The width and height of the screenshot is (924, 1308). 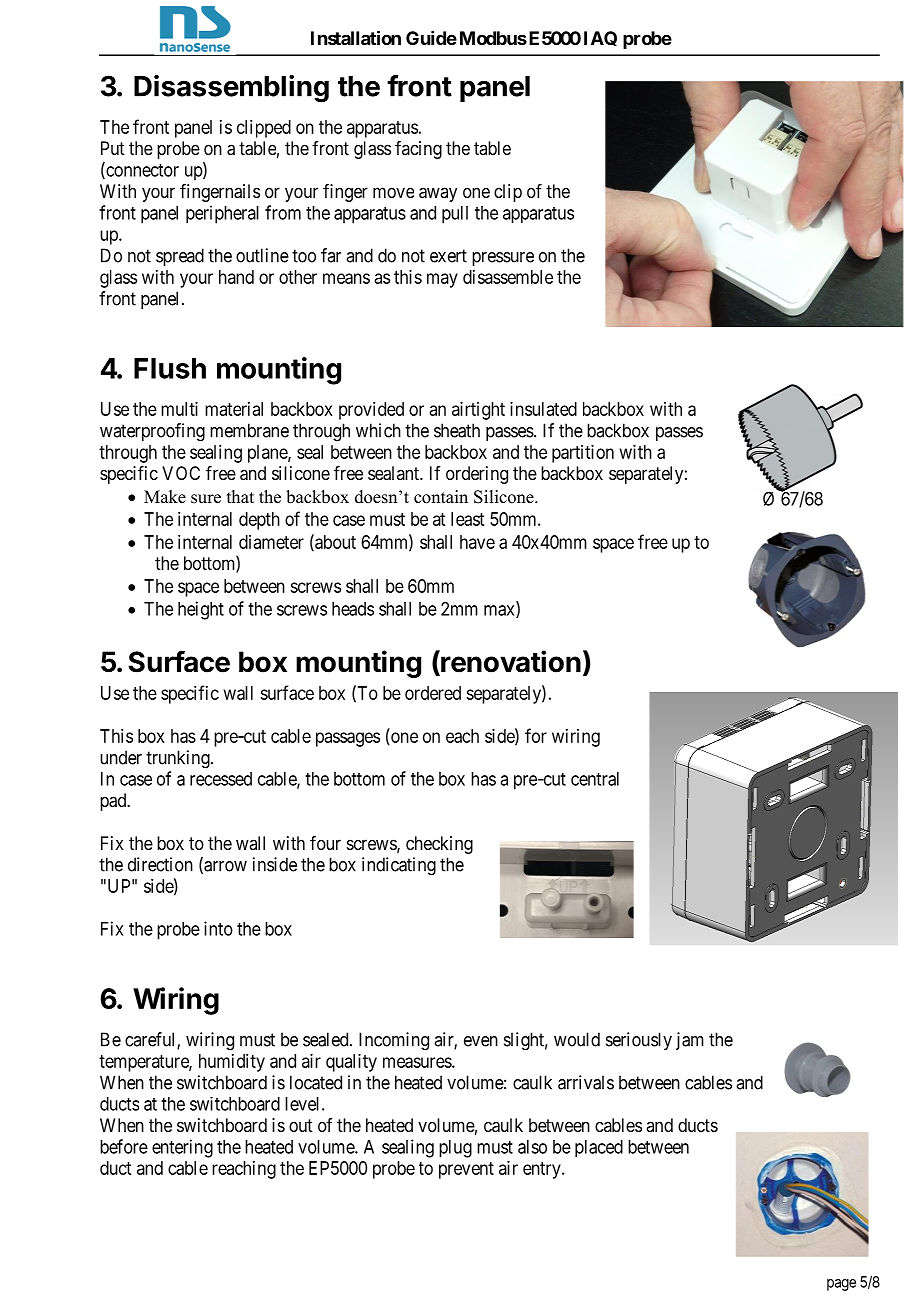 What do you see at coordinates (231, 89) in the screenshot?
I see `Disassembling` at bounding box center [231, 89].
